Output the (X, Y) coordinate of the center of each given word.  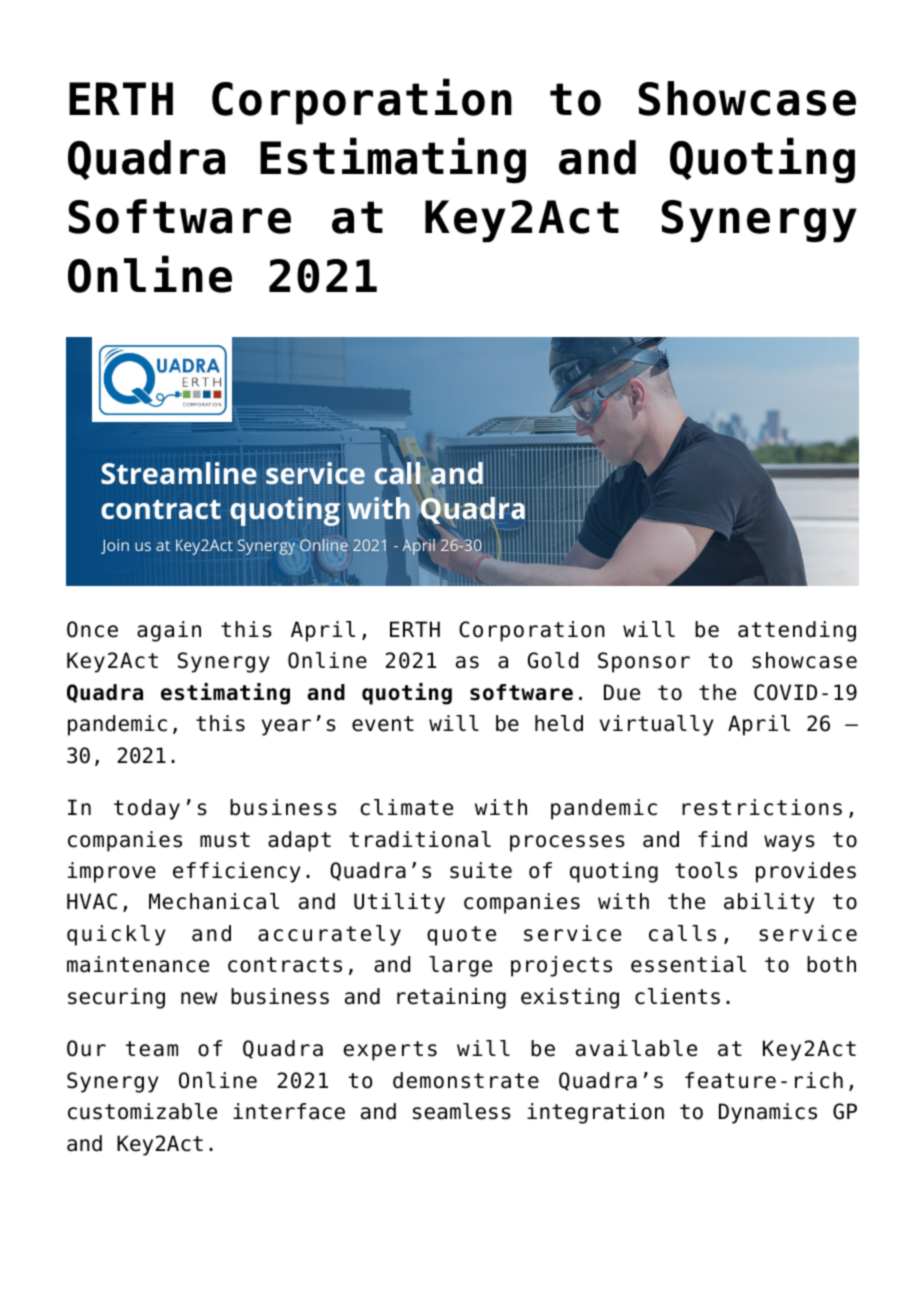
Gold (553, 660)
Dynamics (768, 1113)
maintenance (138, 964)
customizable (142, 1111)
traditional (420, 839)
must (225, 840)
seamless (462, 1111)
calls (682, 933)
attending (797, 631)
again (169, 631)
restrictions (762, 807)
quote (461, 936)
